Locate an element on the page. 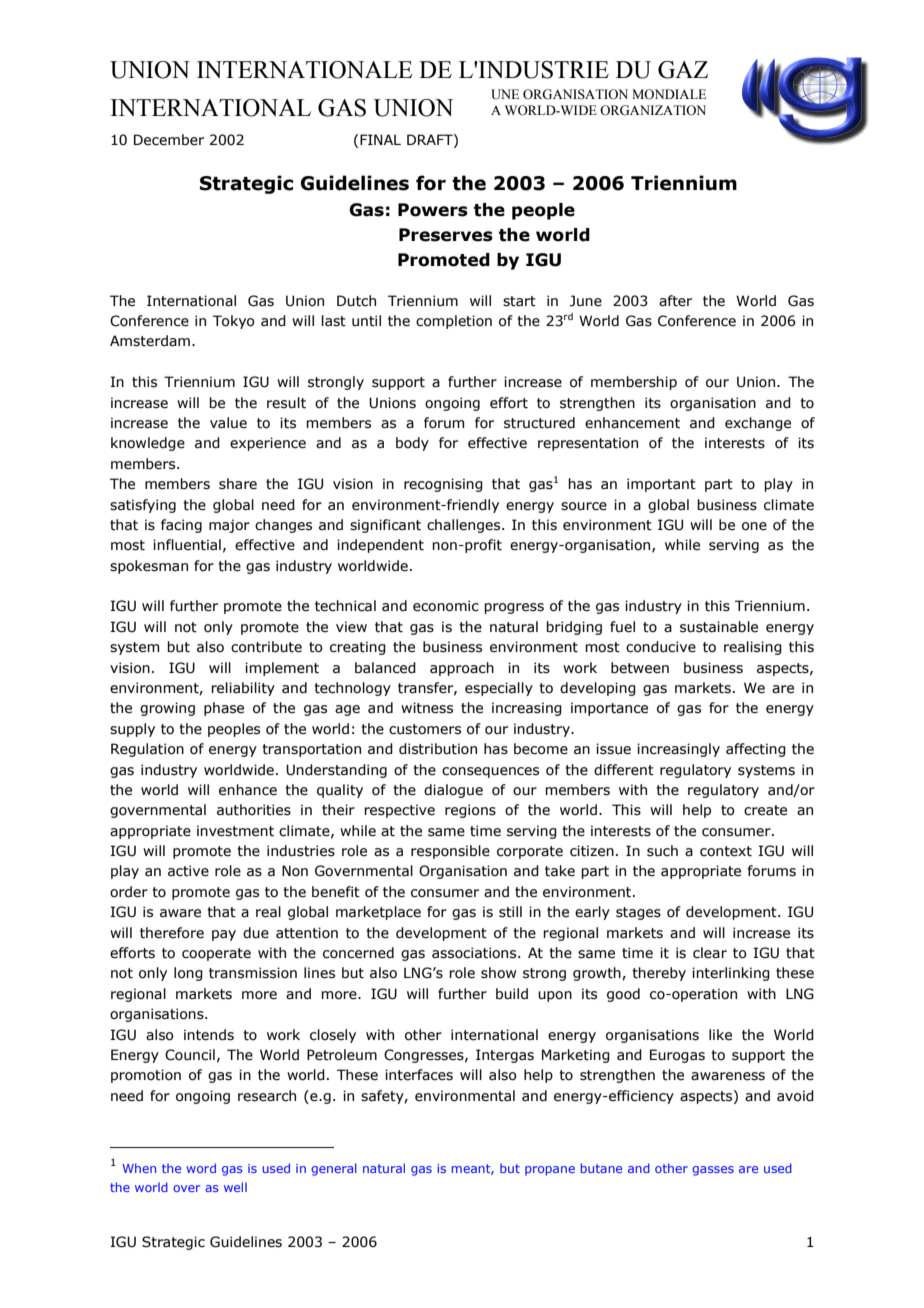  GAZ is located at coordinates (683, 70).
